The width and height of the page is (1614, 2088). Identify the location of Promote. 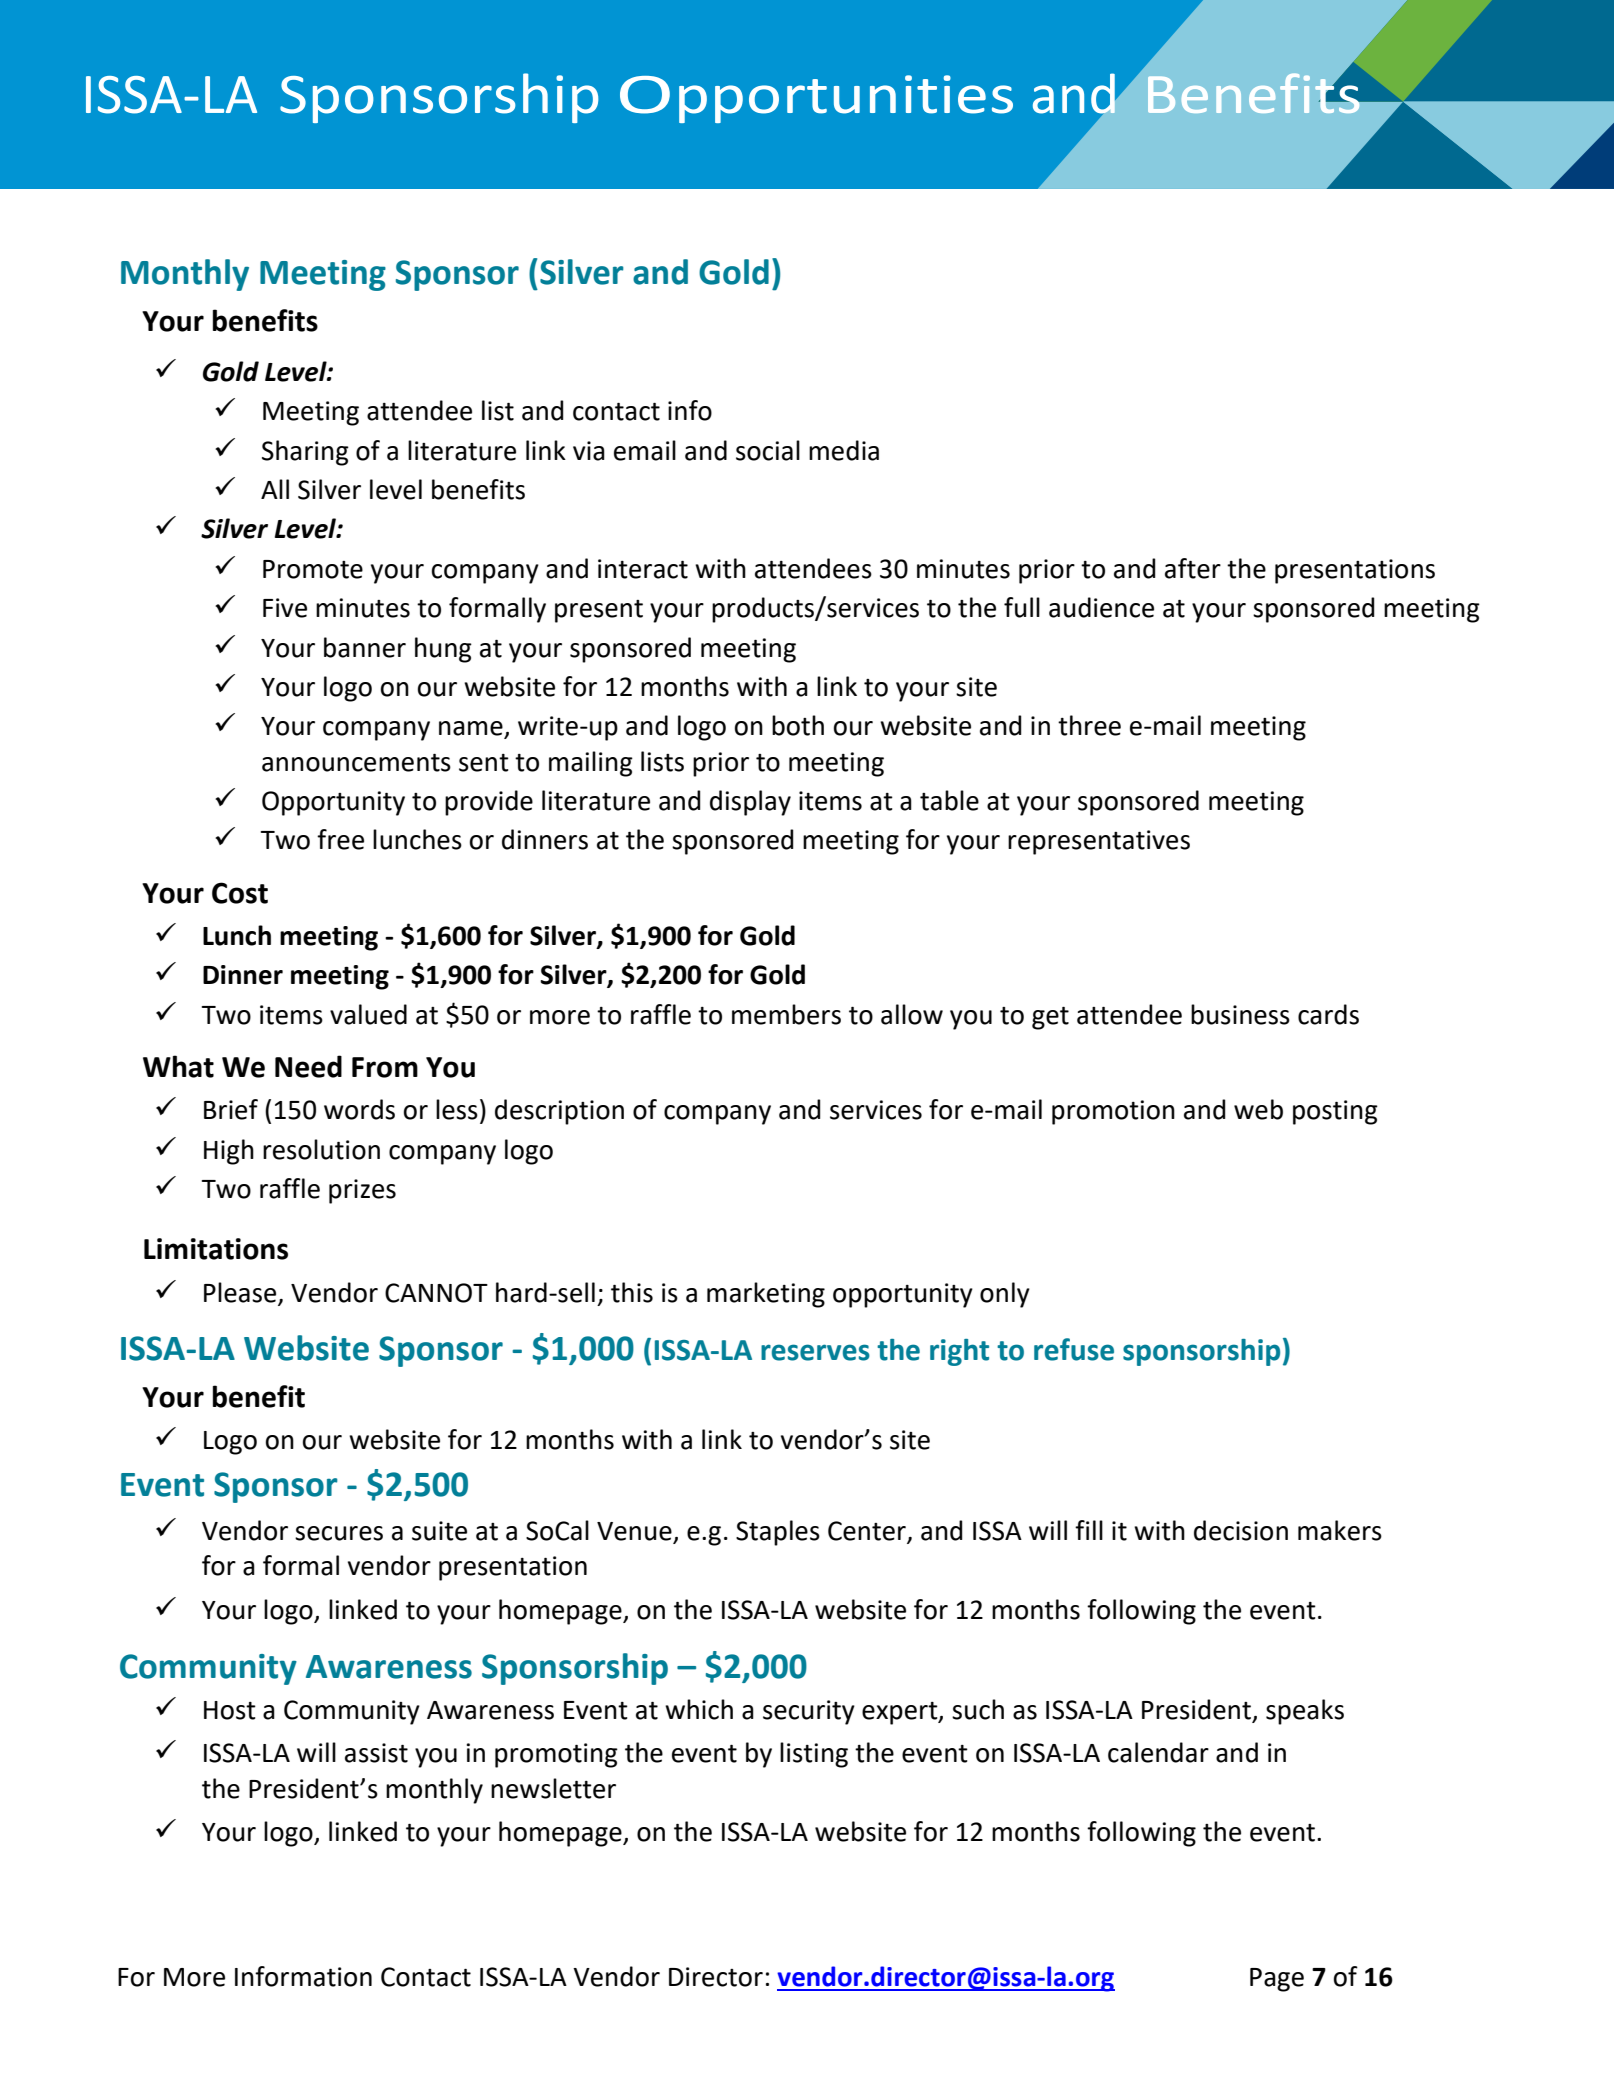
(313, 569).
